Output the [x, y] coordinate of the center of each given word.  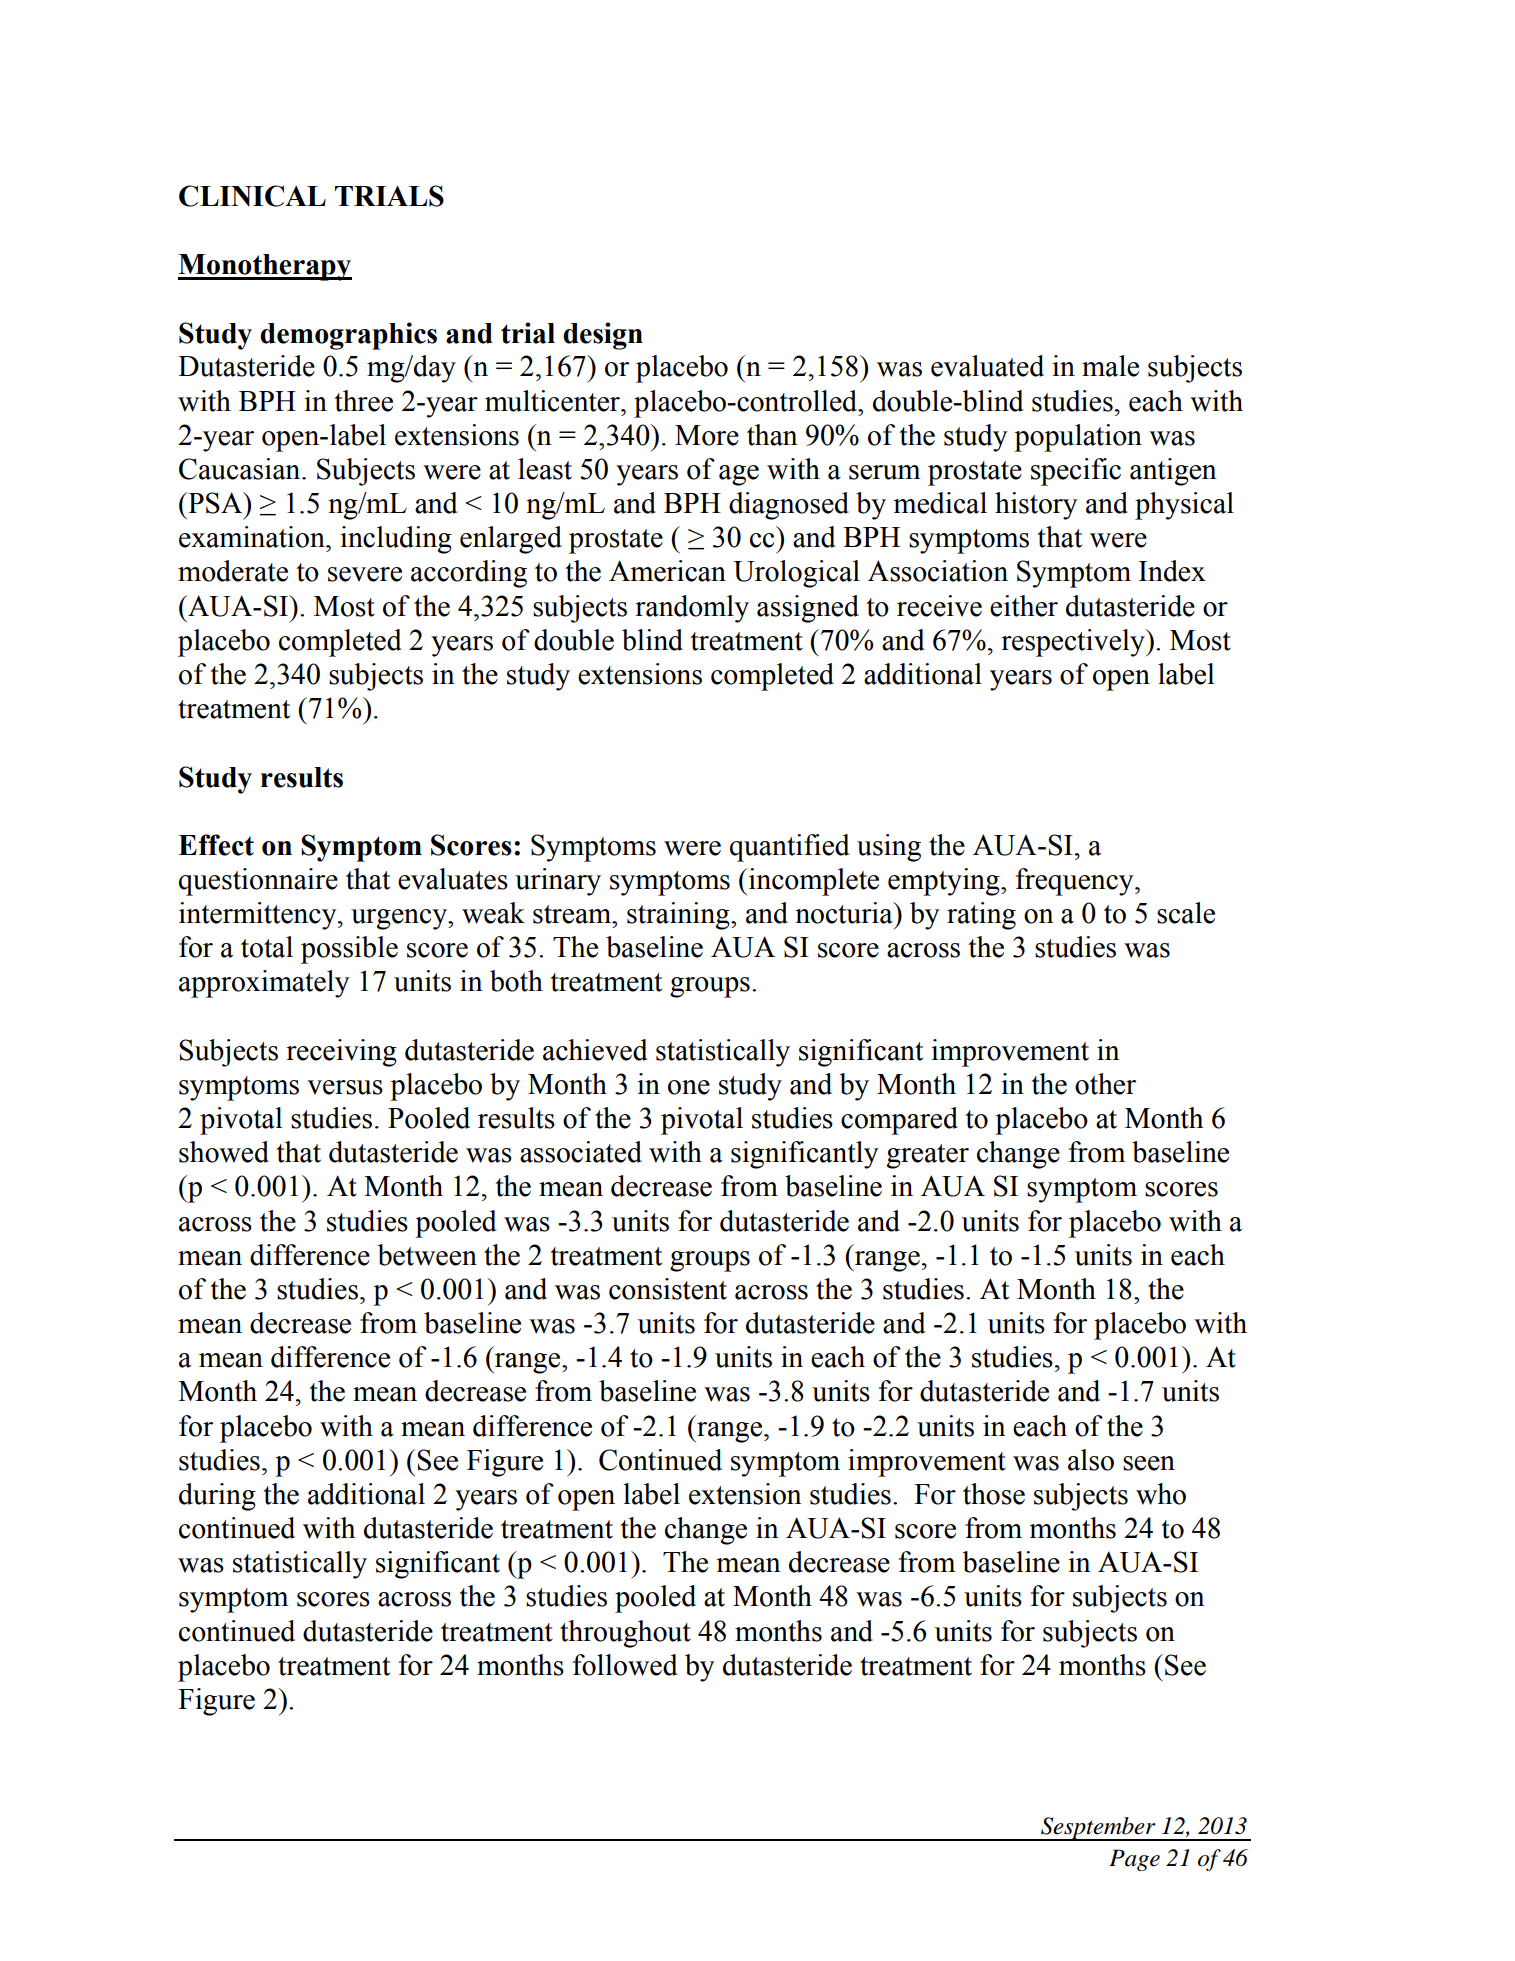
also [1091, 1460]
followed [625, 1665]
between [427, 1255]
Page [1134, 1860]
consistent [668, 1289]
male [1110, 366]
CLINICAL [252, 196]
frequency [1076, 882]
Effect [216, 845]
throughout [625, 1634]
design [603, 336]
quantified [789, 848]
